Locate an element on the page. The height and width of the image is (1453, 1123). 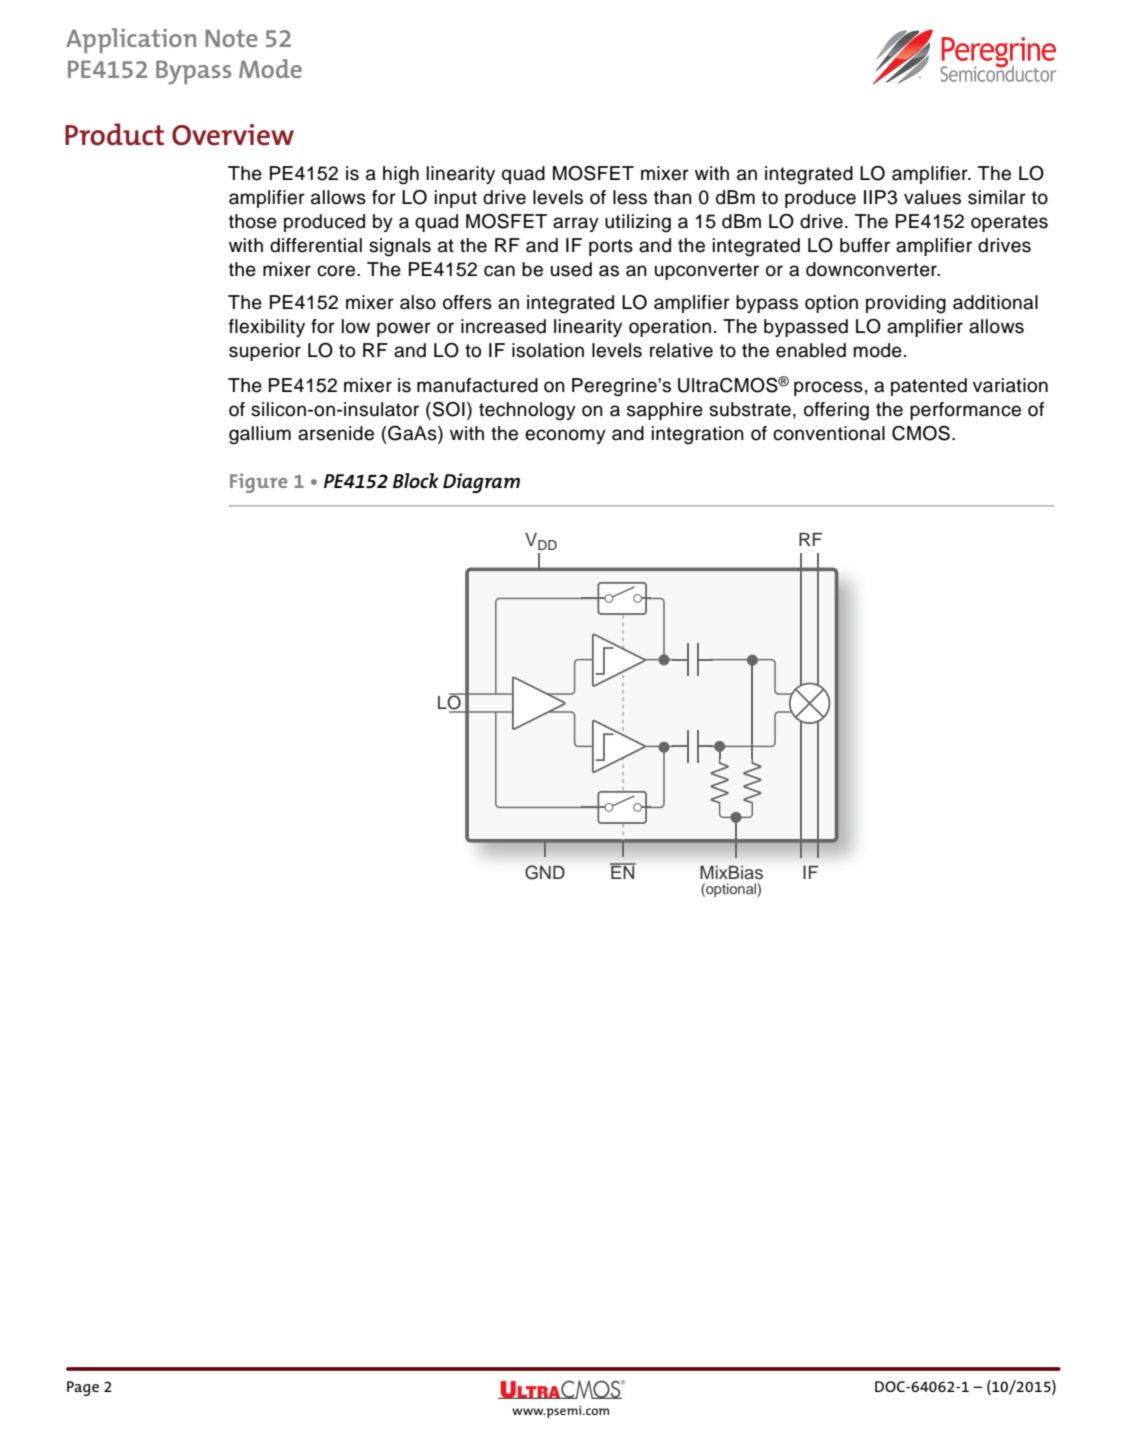
Note is located at coordinates (231, 38).
